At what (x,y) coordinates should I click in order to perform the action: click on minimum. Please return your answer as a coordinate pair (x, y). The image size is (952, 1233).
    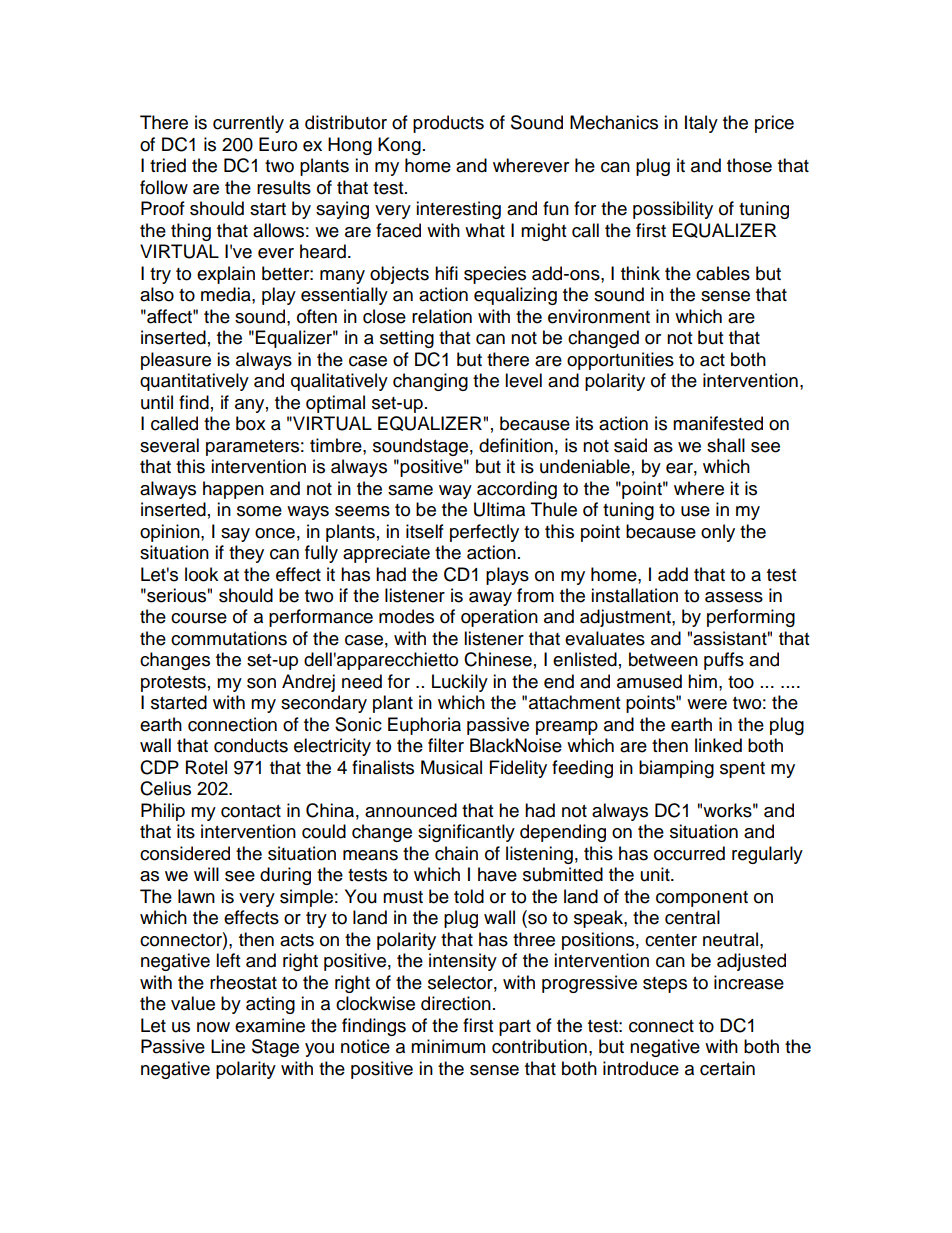
    Looking at the image, I should click on (448, 1046).
